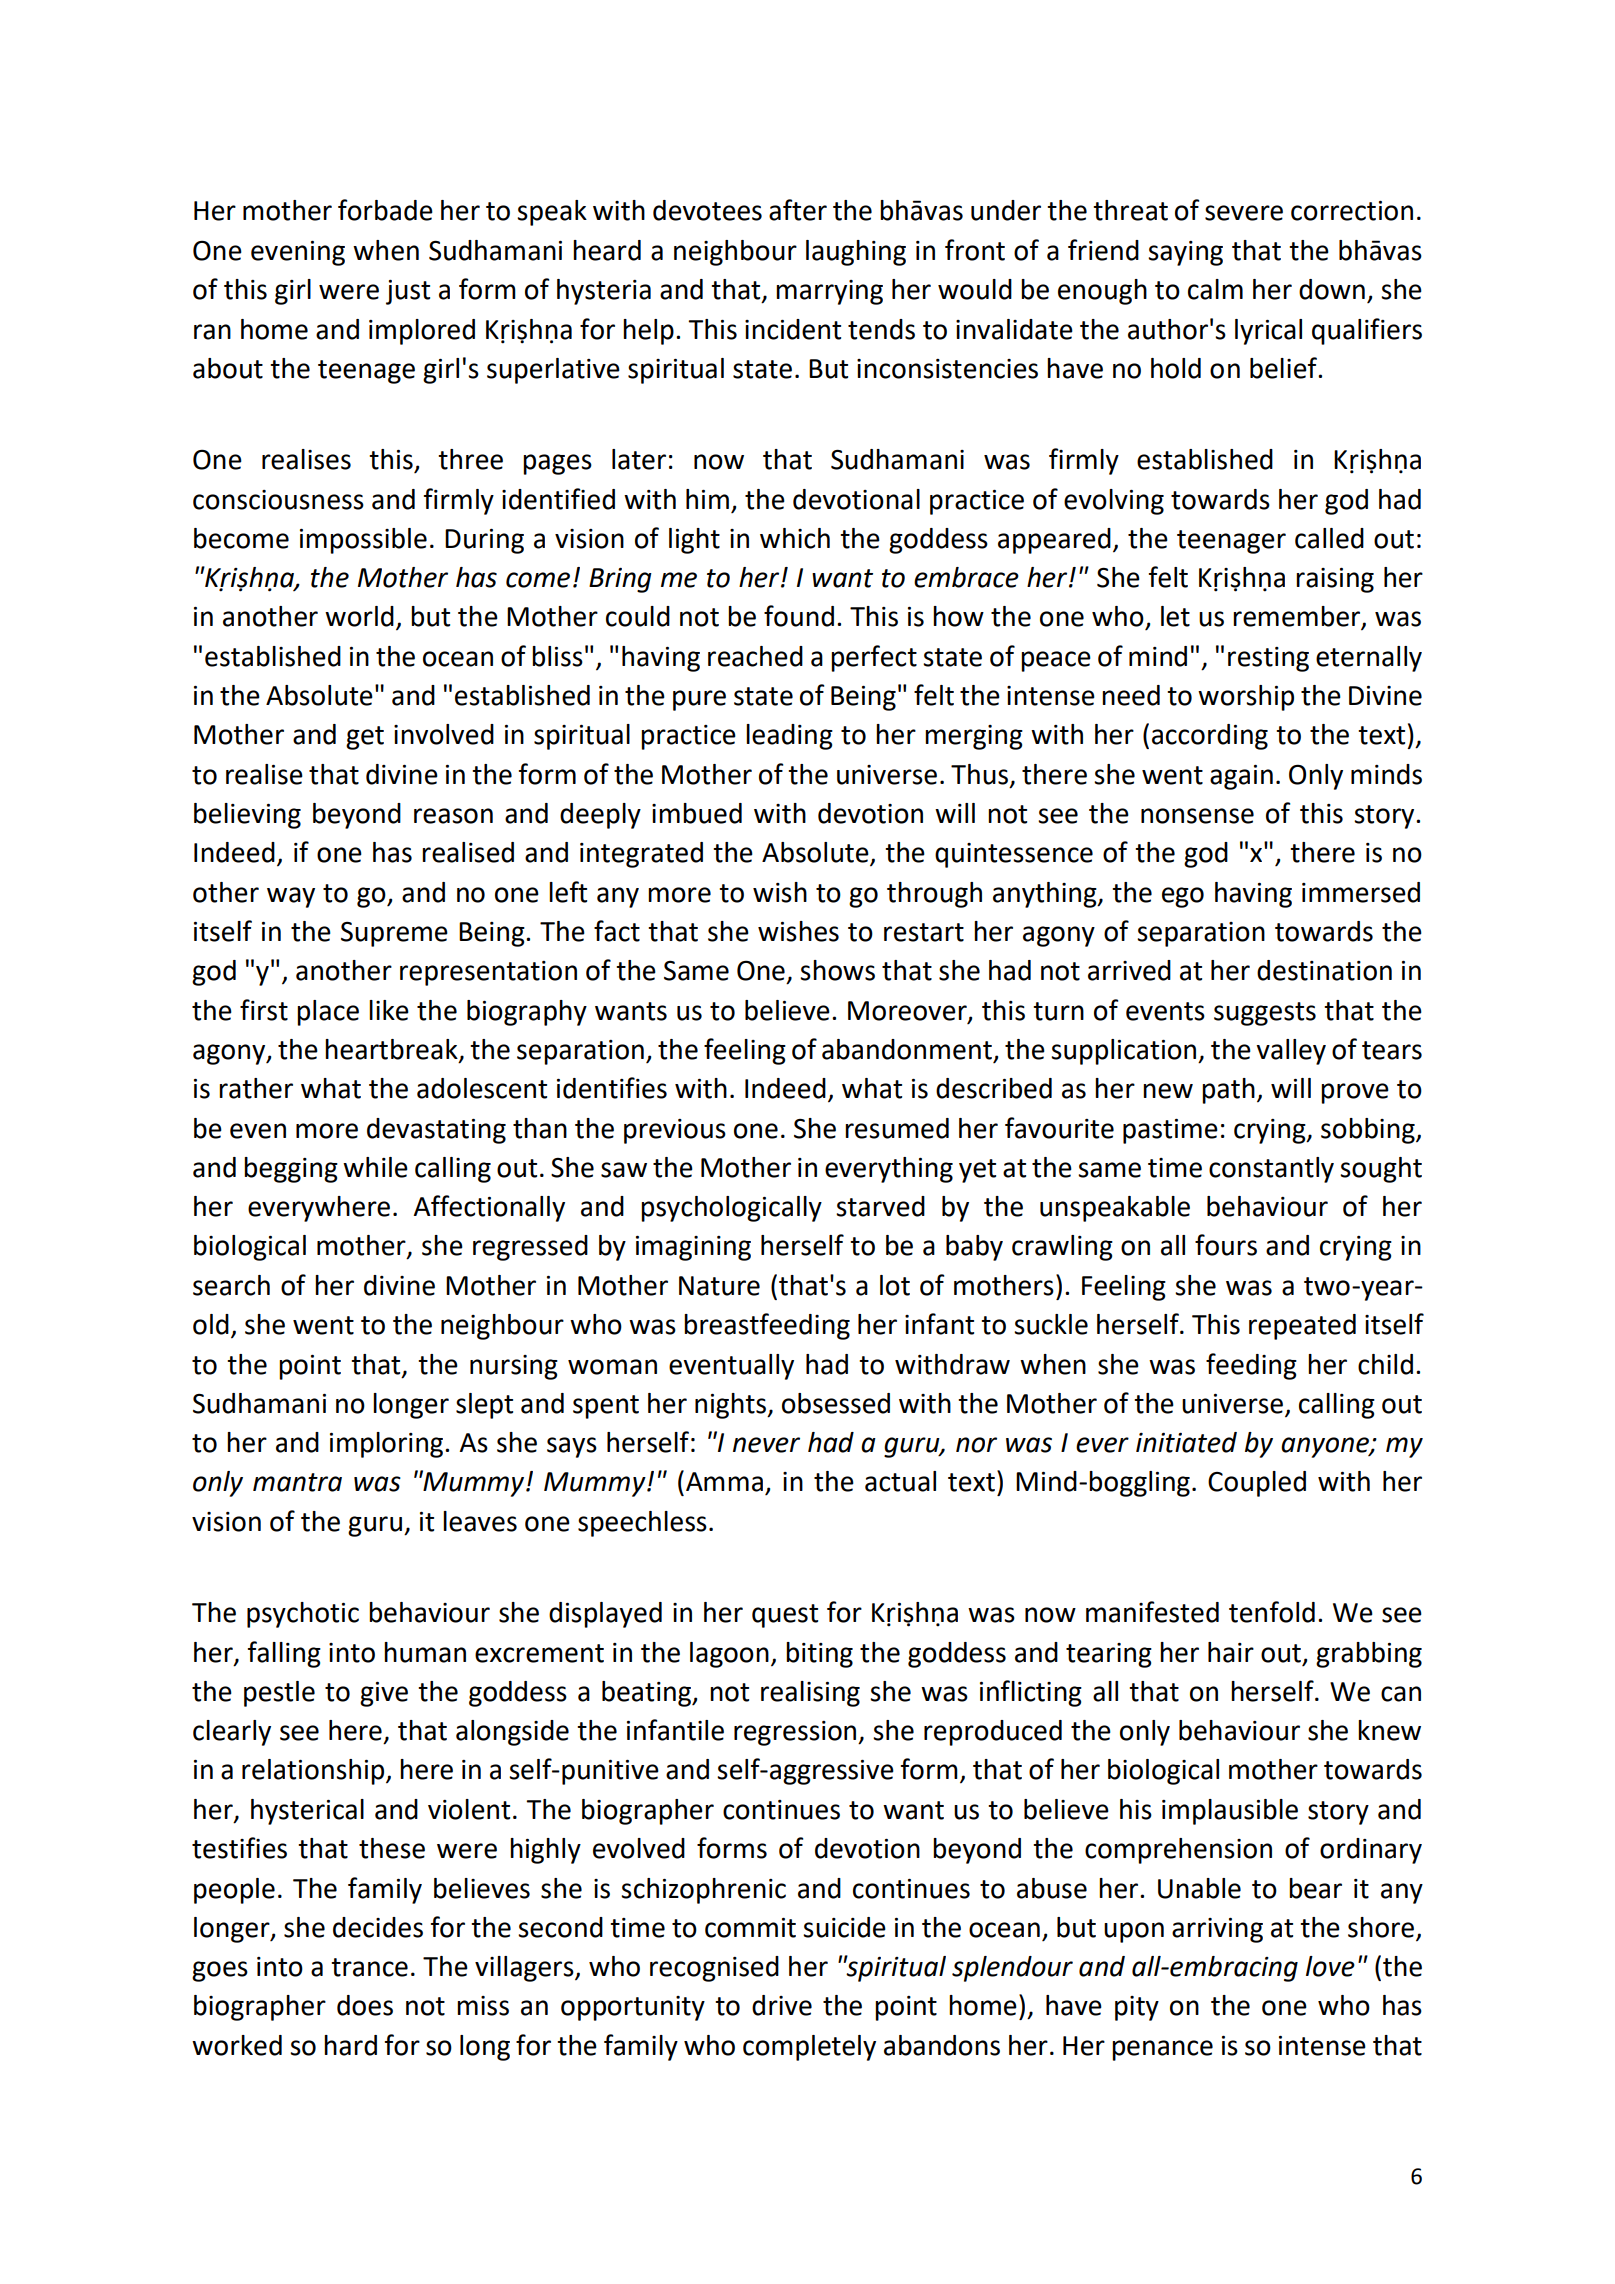 The image size is (1615, 2284). Describe the element at coordinates (408, 292) in the image. I see `just` at that location.
